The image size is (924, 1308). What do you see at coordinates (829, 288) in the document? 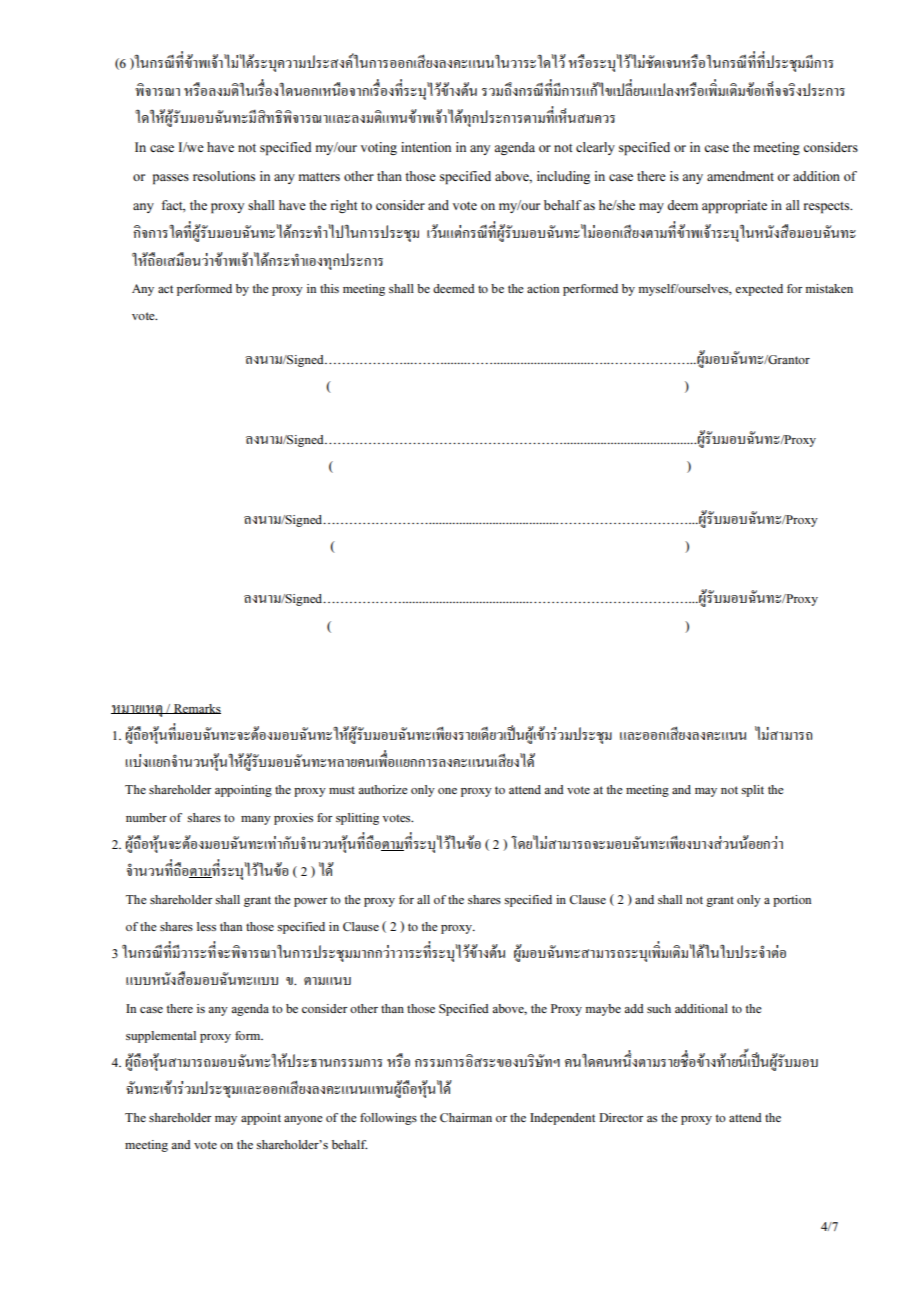
I see `mistaken` at bounding box center [829, 288].
